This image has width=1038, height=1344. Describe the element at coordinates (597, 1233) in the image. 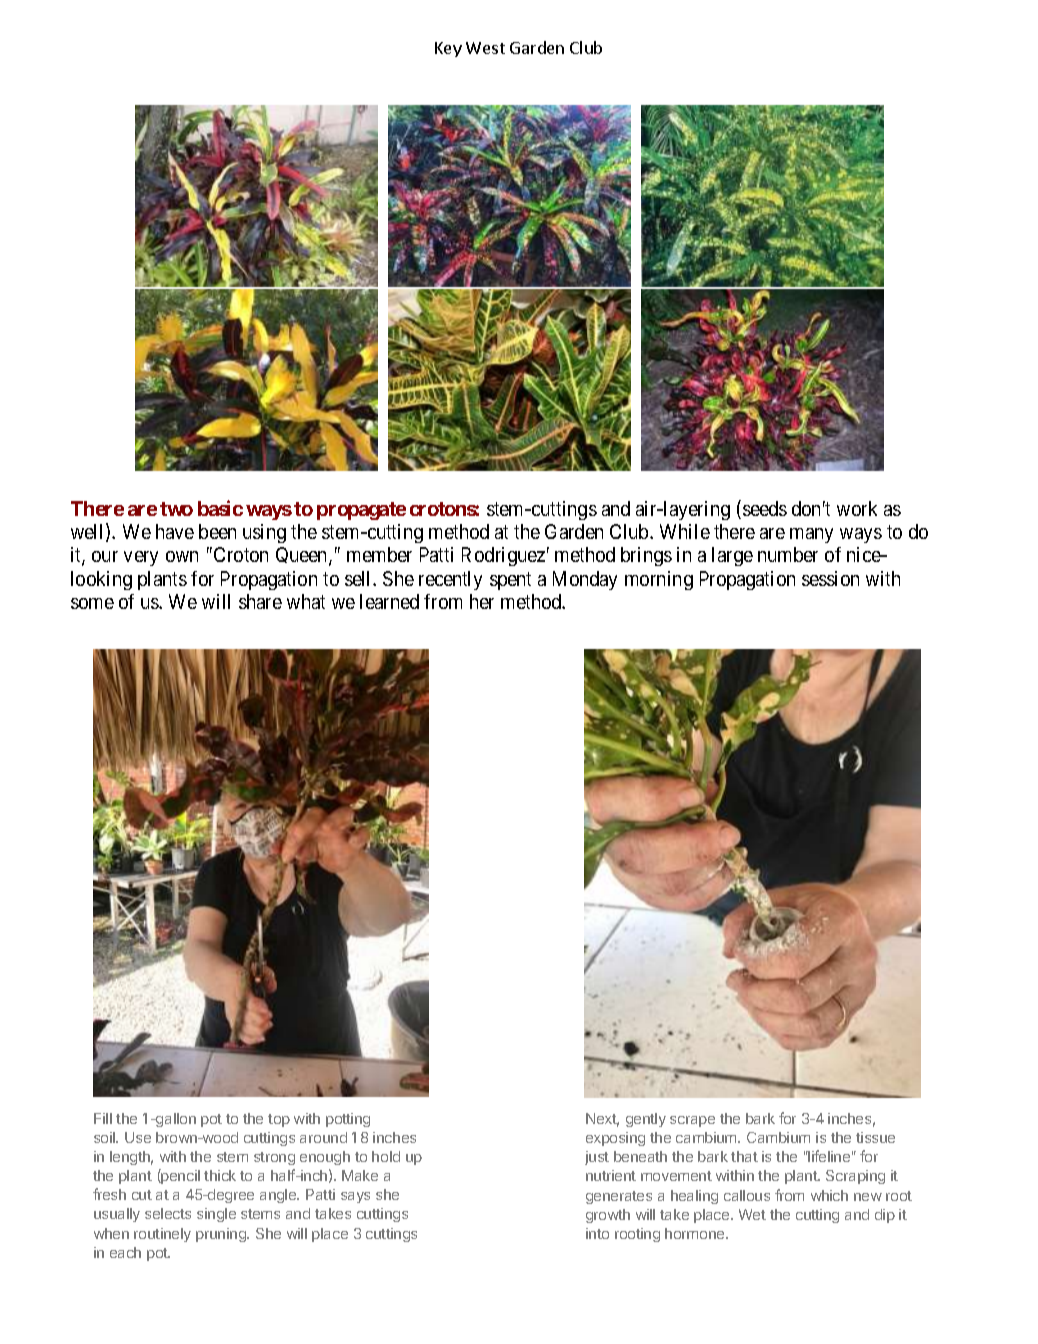

I see `into` at that location.
